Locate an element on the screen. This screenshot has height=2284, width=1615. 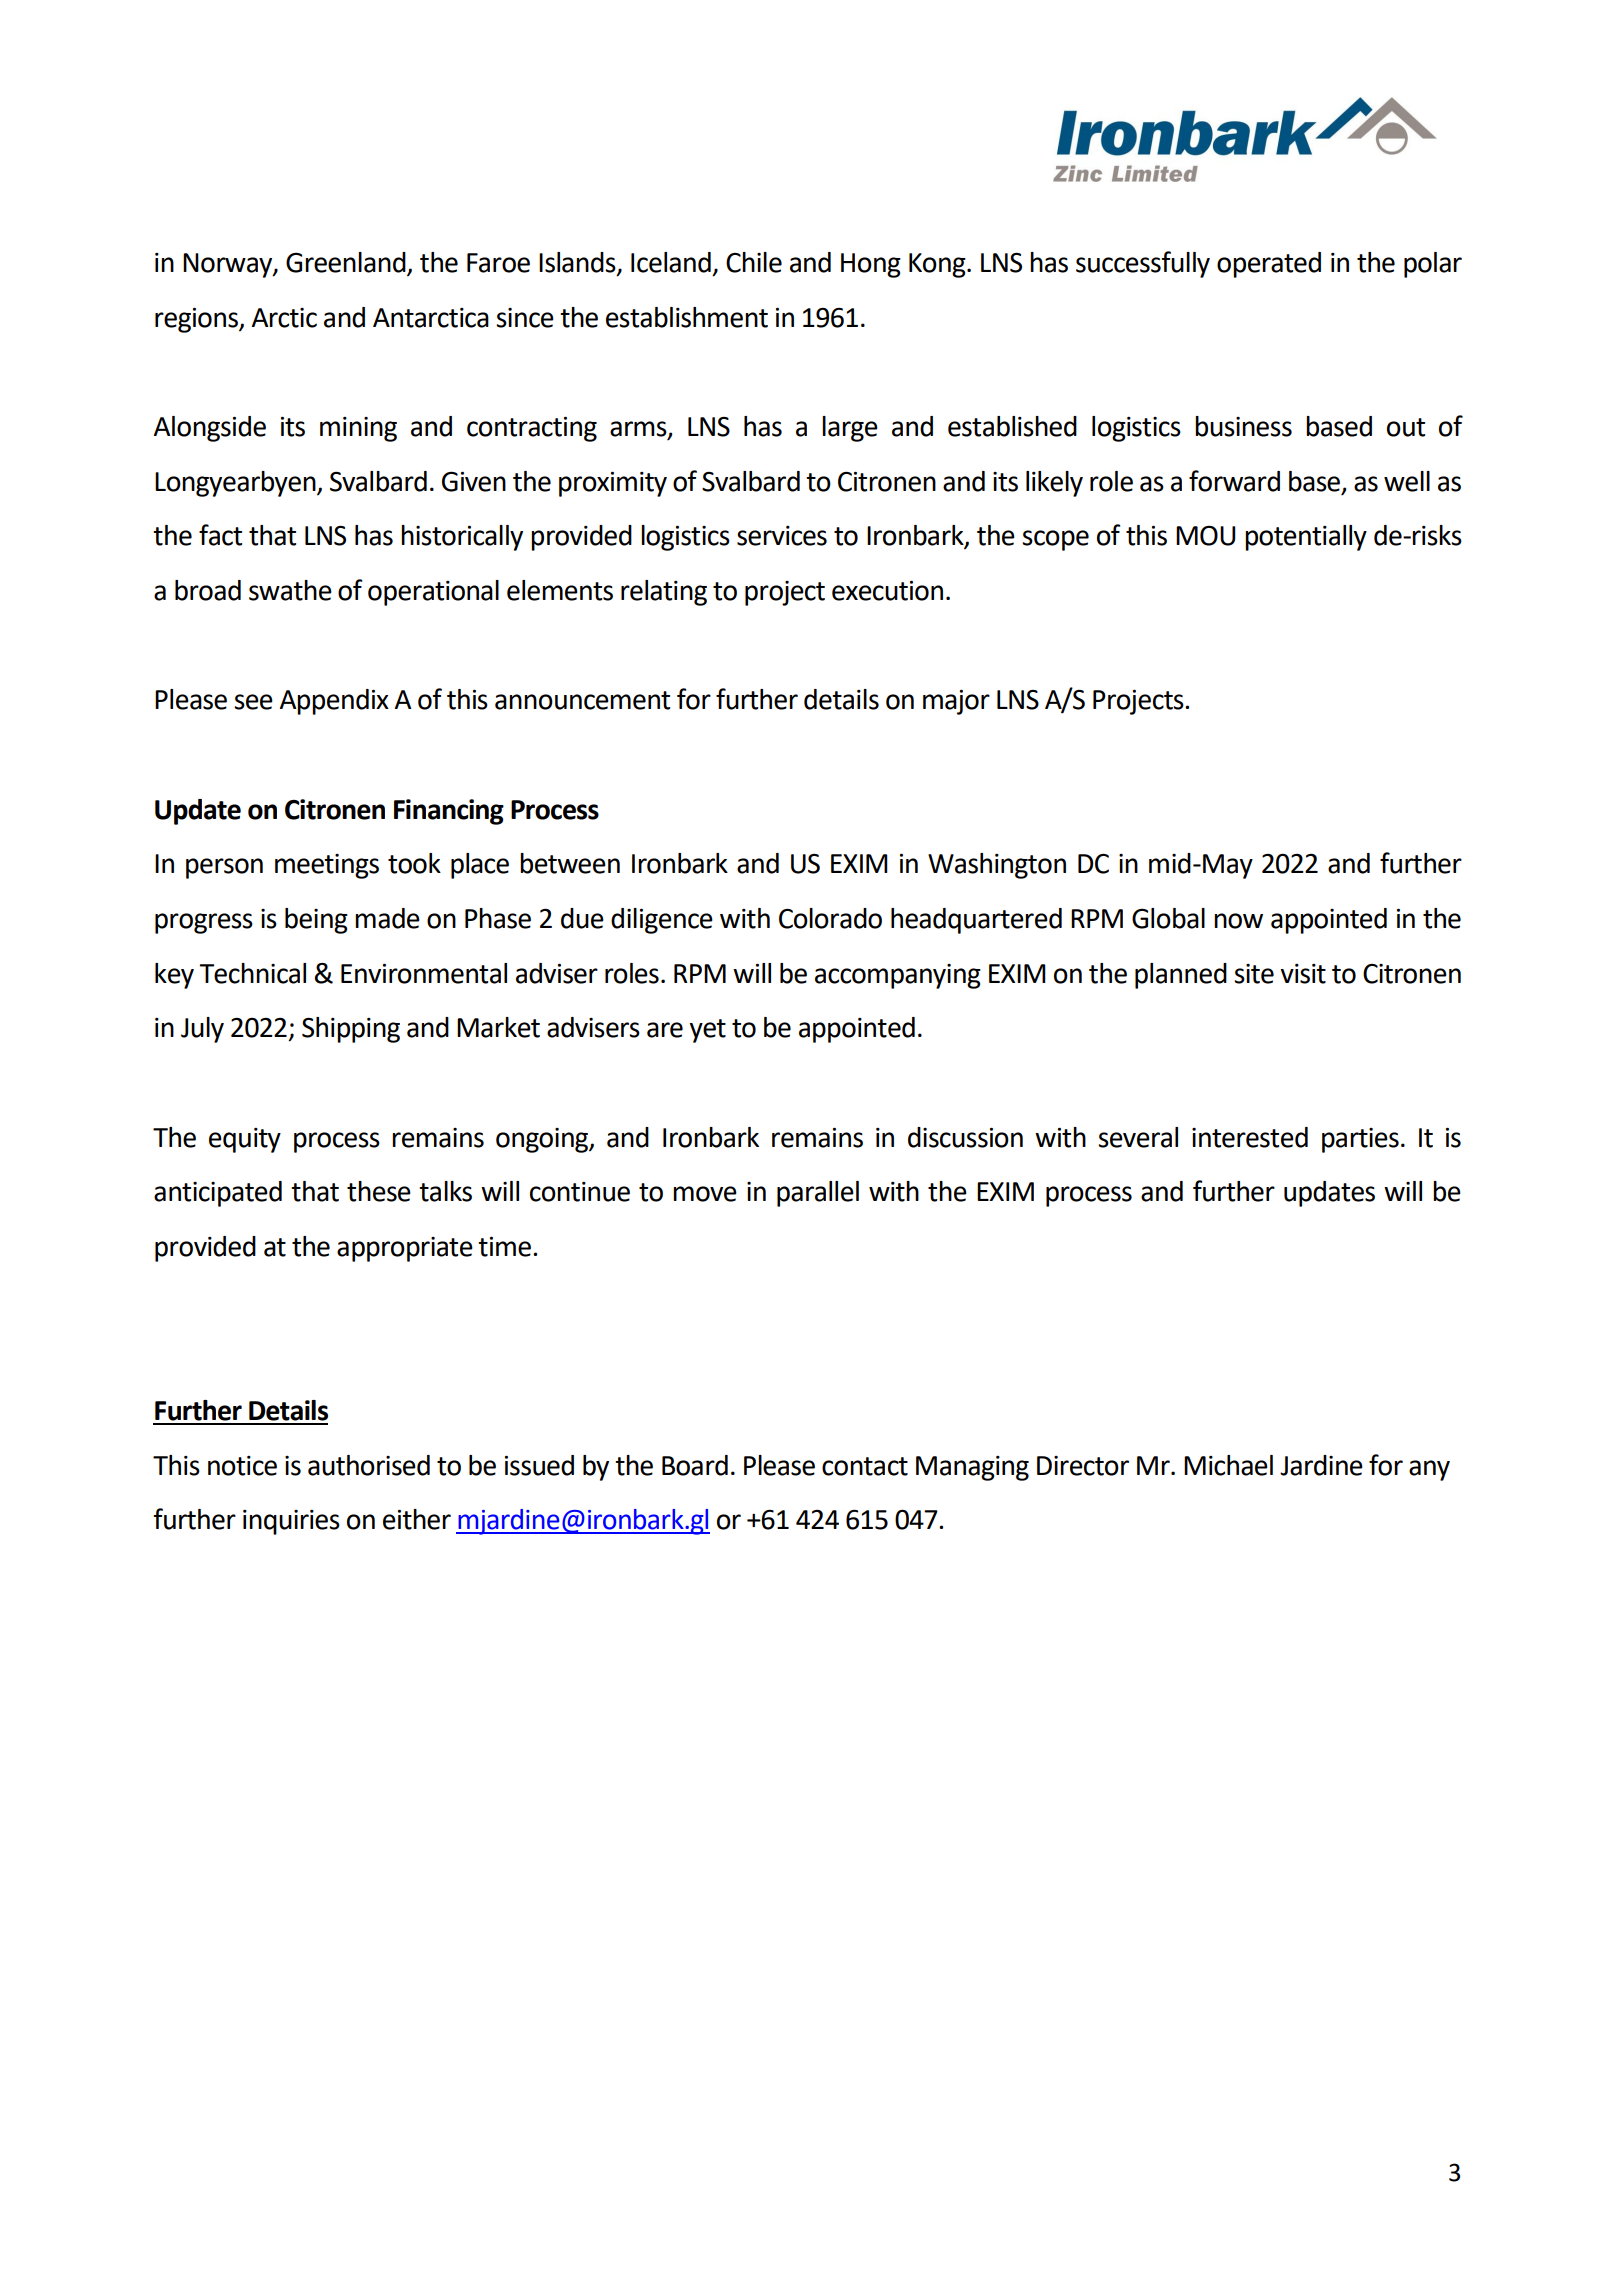
major is located at coordinates (956, 702).
